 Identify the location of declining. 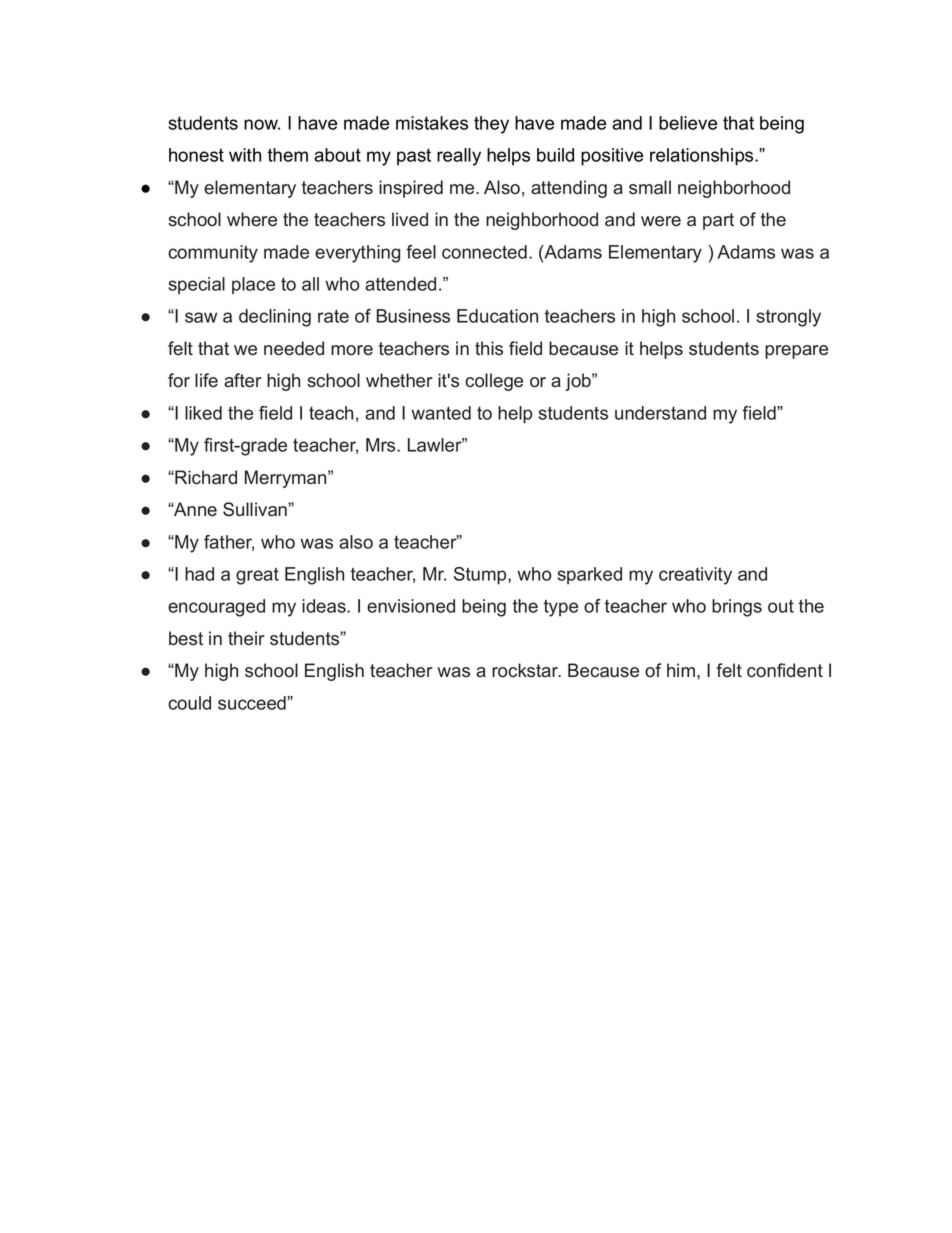
(275, 318).
